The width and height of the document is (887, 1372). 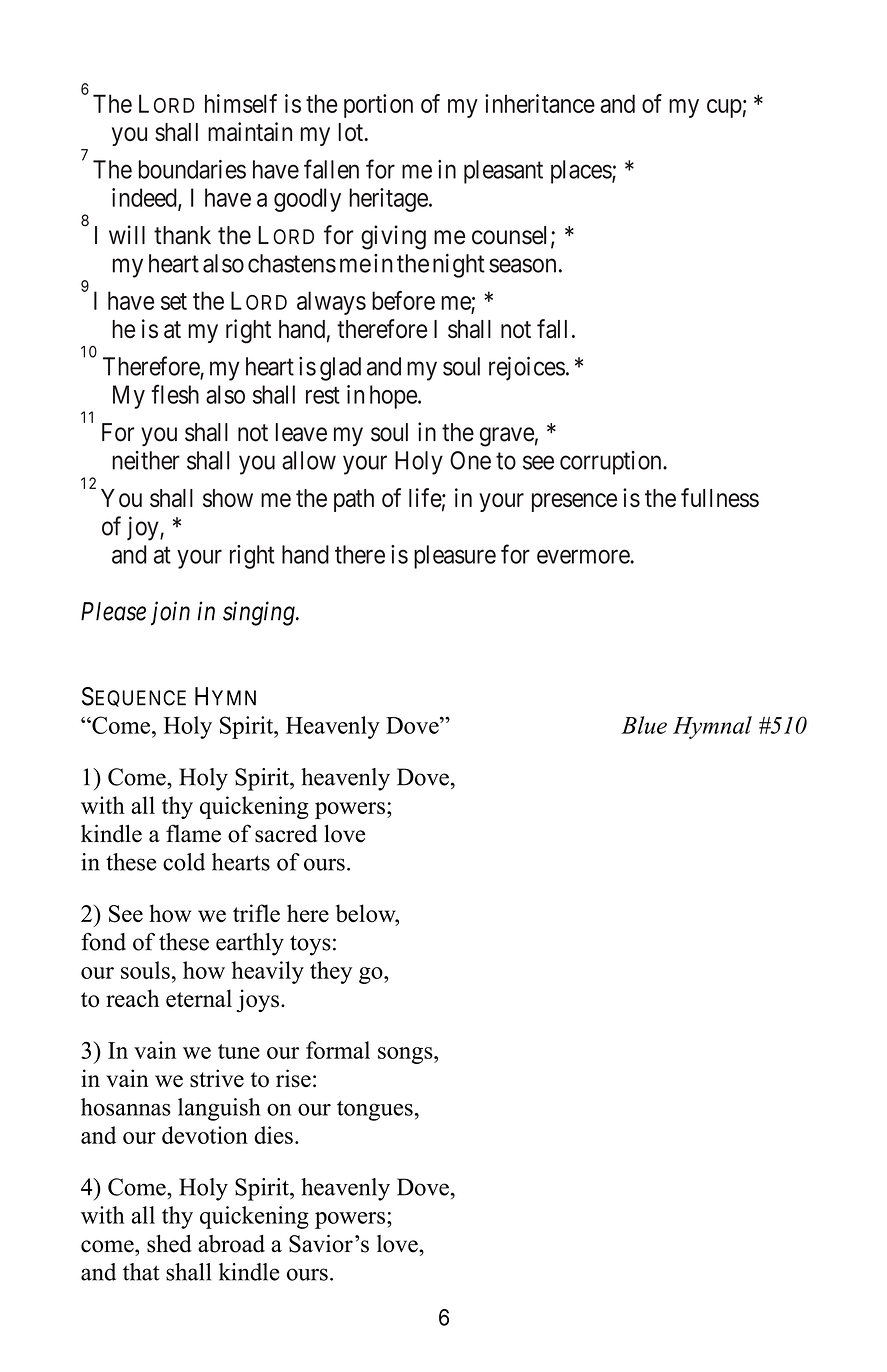 I want to click on show, so click(x=228, y=498).
